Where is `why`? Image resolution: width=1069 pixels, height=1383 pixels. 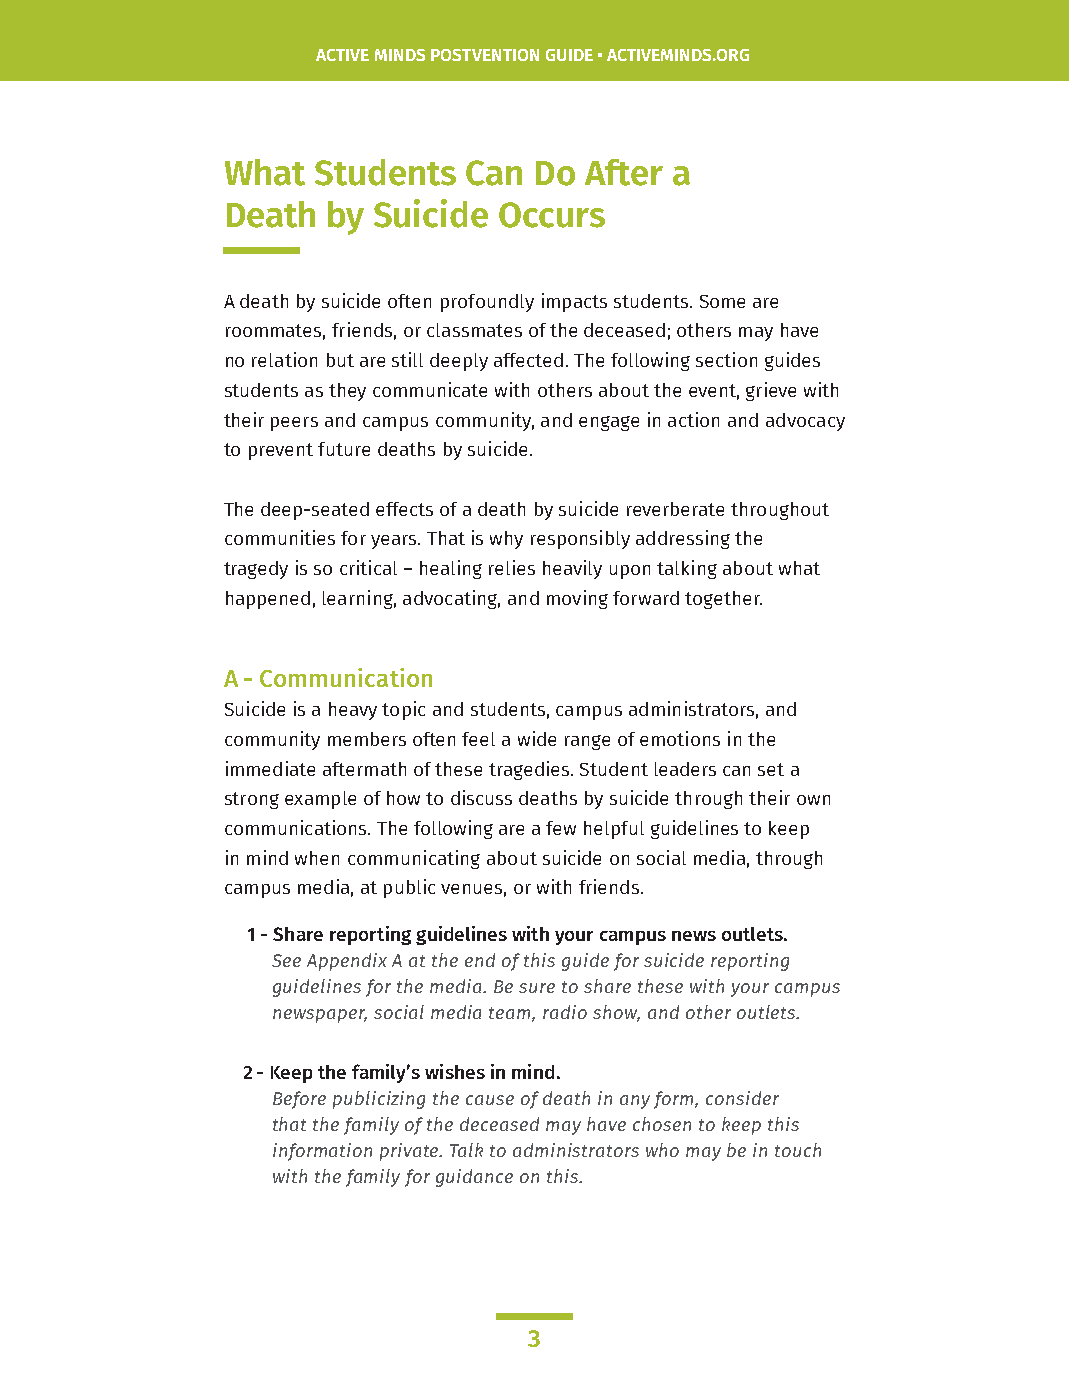
why is located at coordinates (506, 540).
